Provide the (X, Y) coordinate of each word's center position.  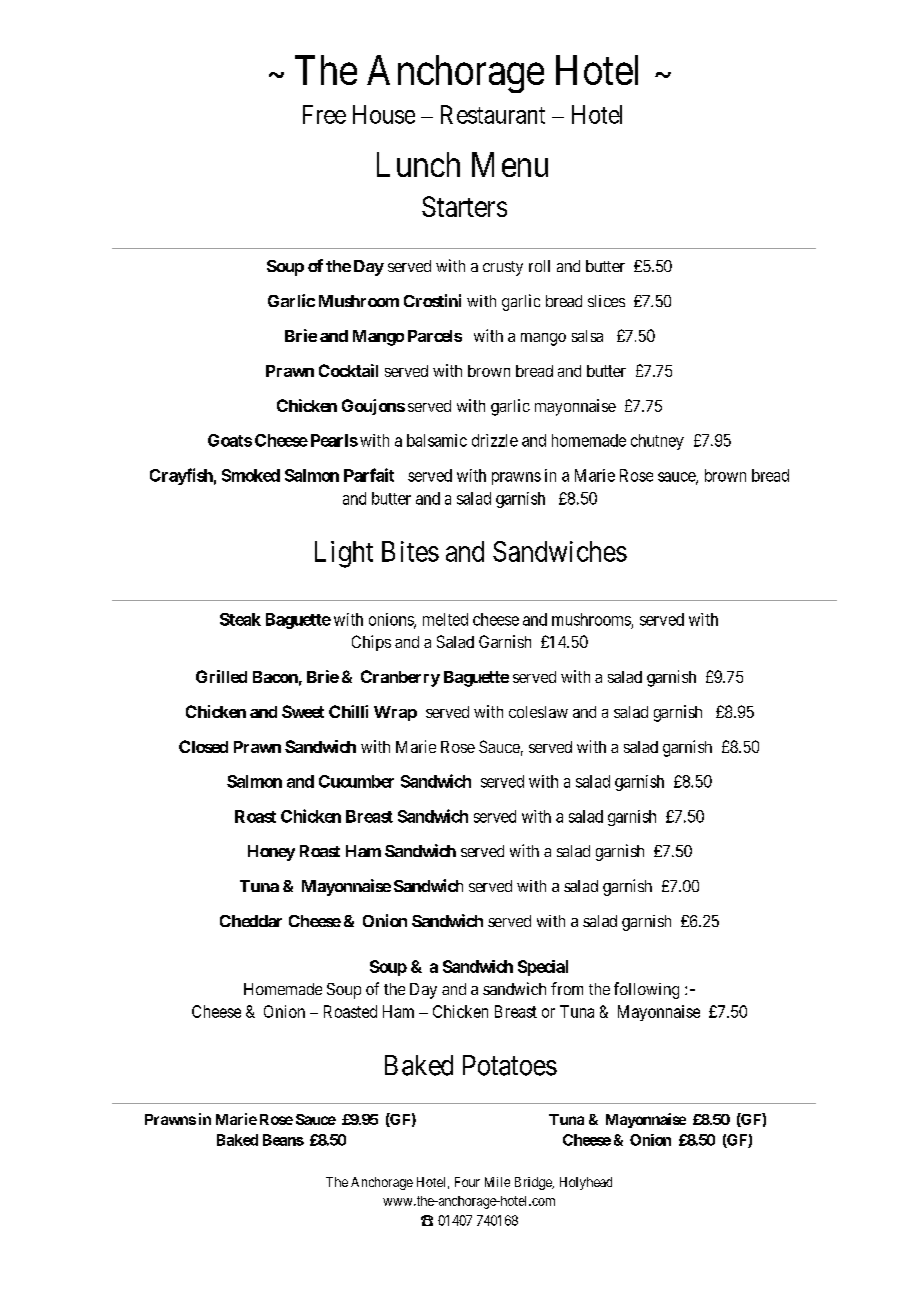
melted (445, 619)
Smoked (251, 475)
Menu (510, 164)
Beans (283, 1140)
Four (467, 1182)
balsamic (437, 440)
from (567, 988)
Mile (497, 1182)
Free (324, 114)
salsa (587, 336)
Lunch (418, 164)
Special (543, 968)
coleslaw (538, 712)
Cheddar (251, 921)
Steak (240, 619)
